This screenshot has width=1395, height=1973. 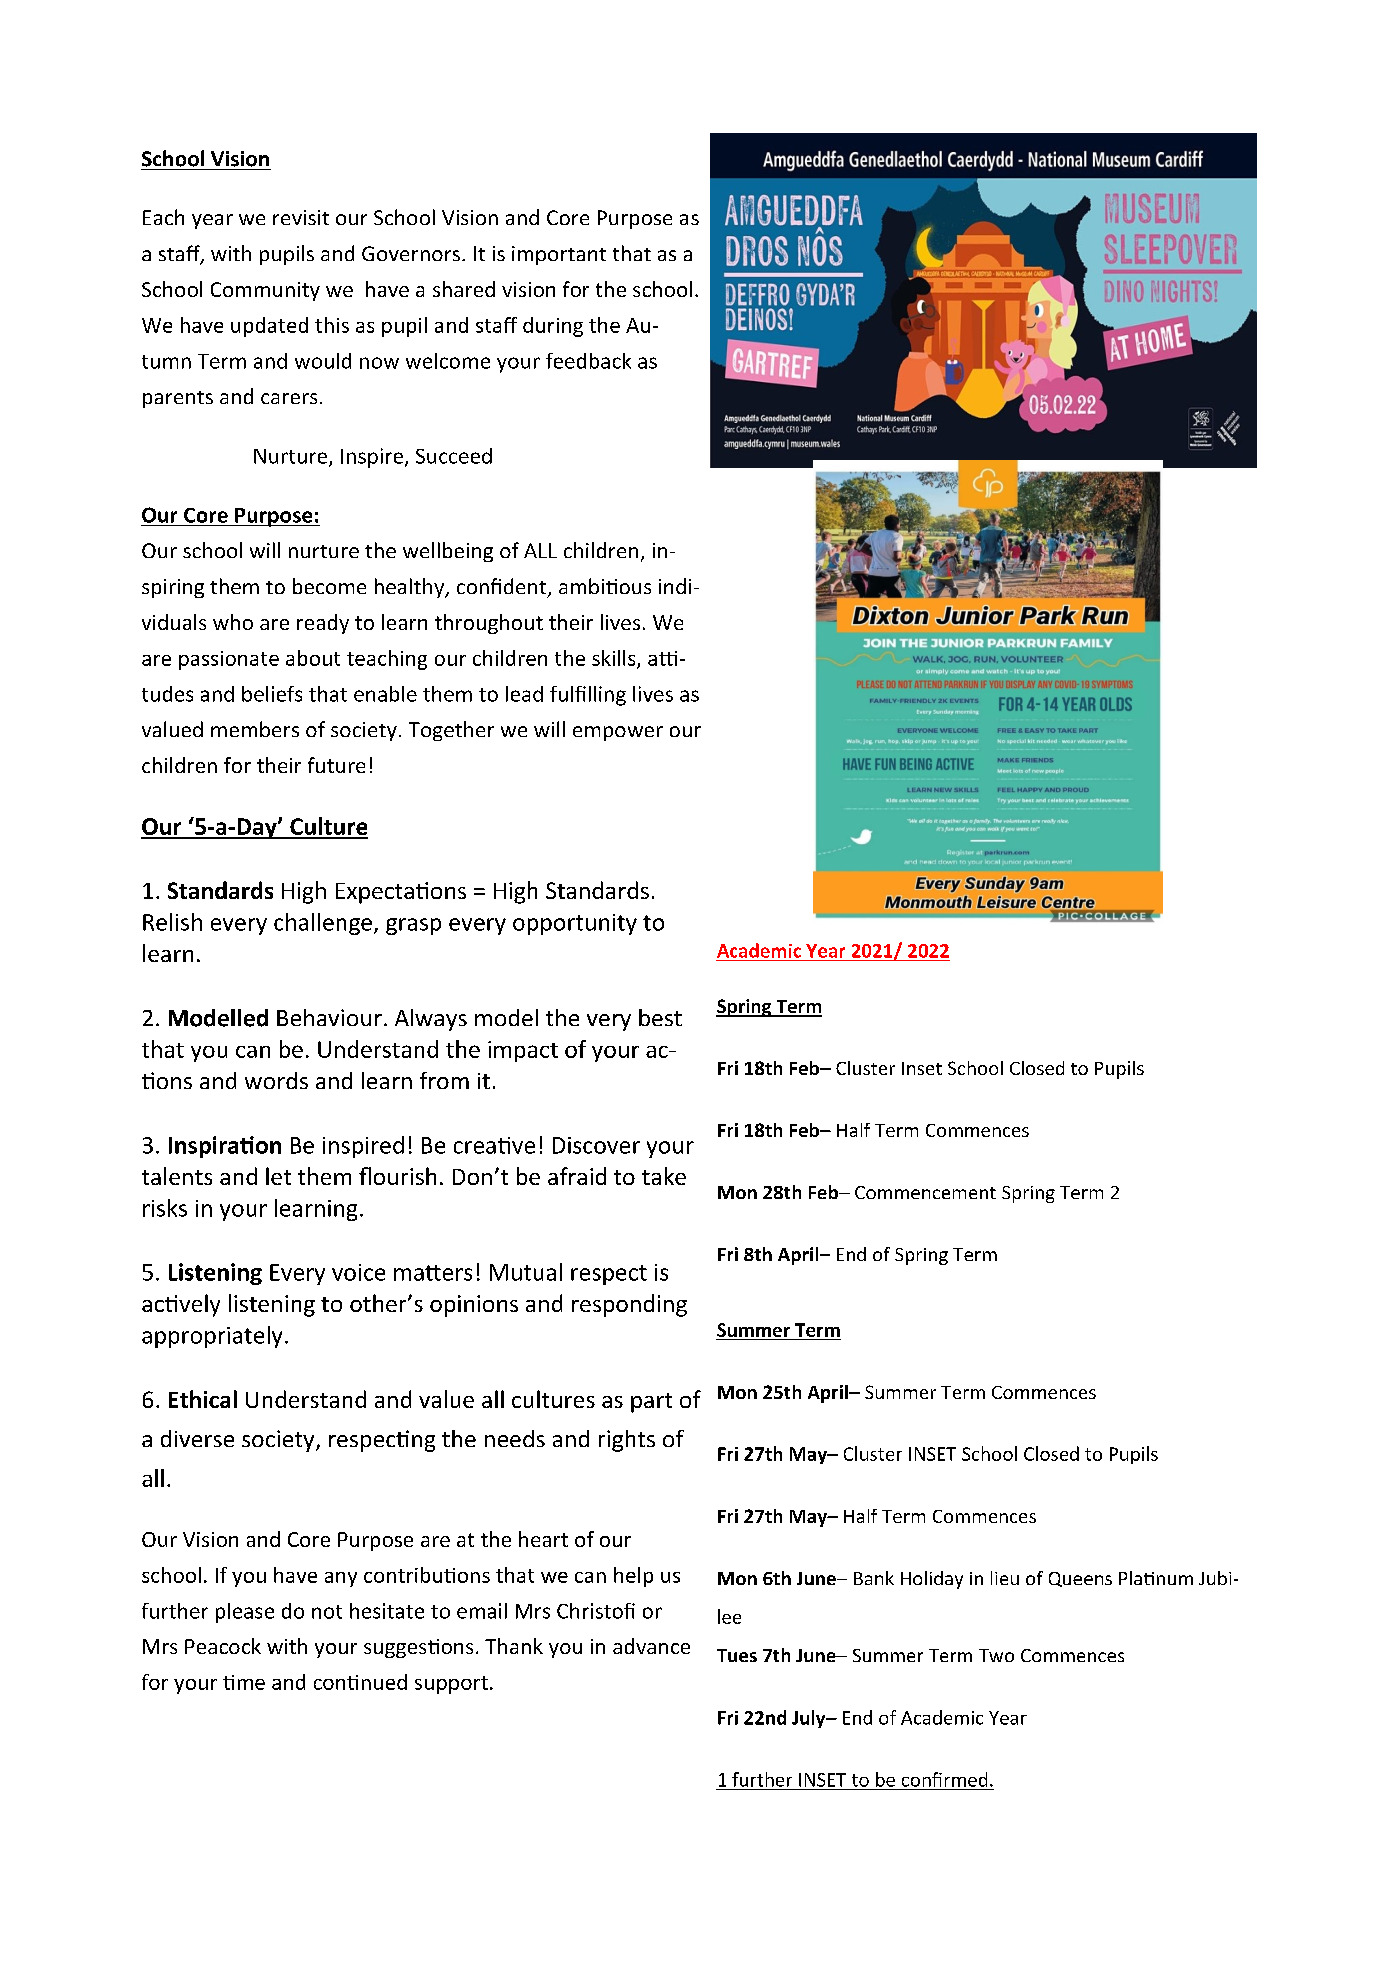 What do you see at coordinates (925, 1192) in the screenshot?
I see `Commencement` at bounding box center [925, 1192].
